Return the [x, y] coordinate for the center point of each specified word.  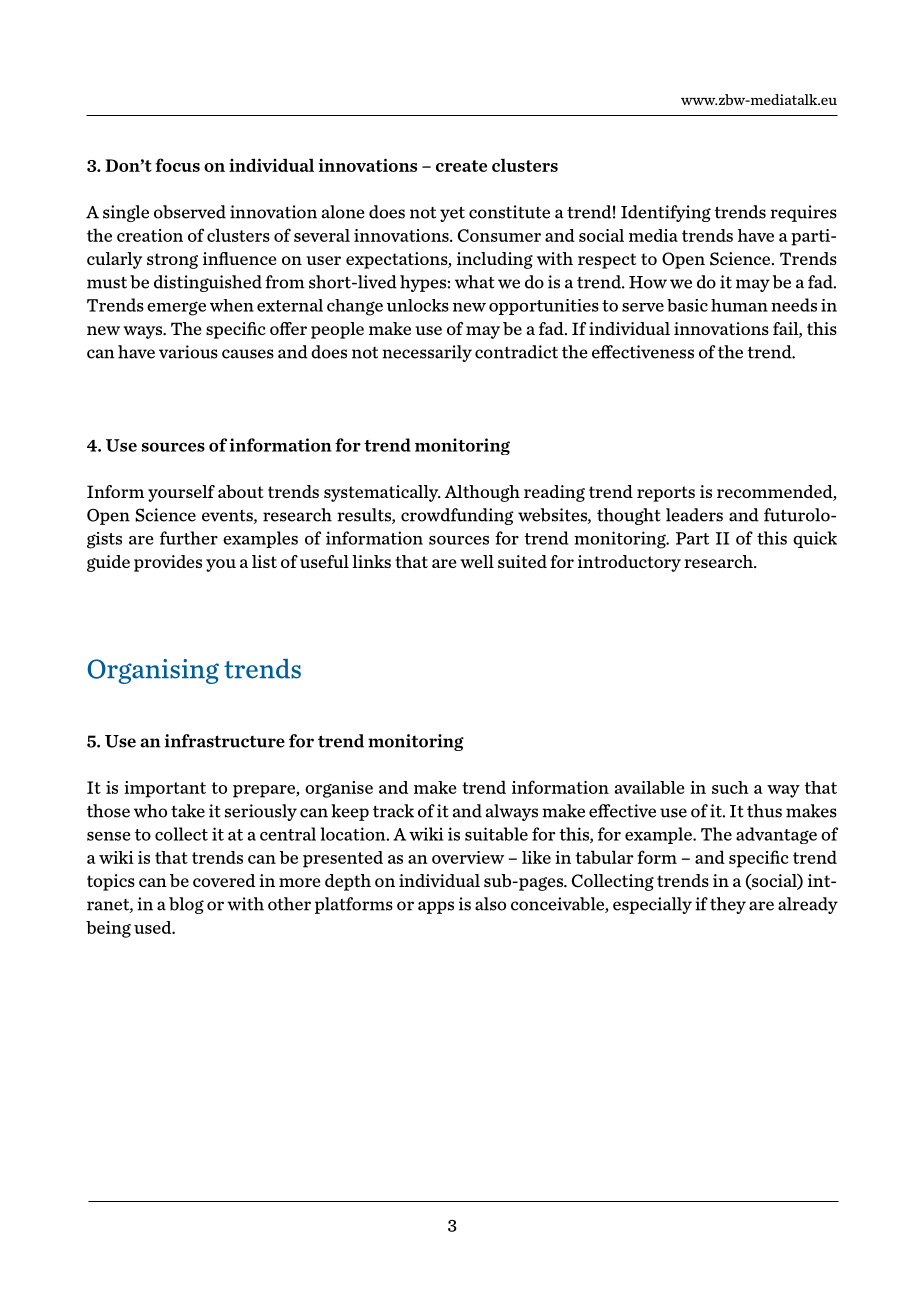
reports [666, 494]
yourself [181, 493]
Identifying [666, 213]
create [461, 166]
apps [436, 907]
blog [186, 905]
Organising [153, 671]
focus [177, 165]
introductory [629, 563]
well [477, 561]
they [728, 905]
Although [482, 493]
